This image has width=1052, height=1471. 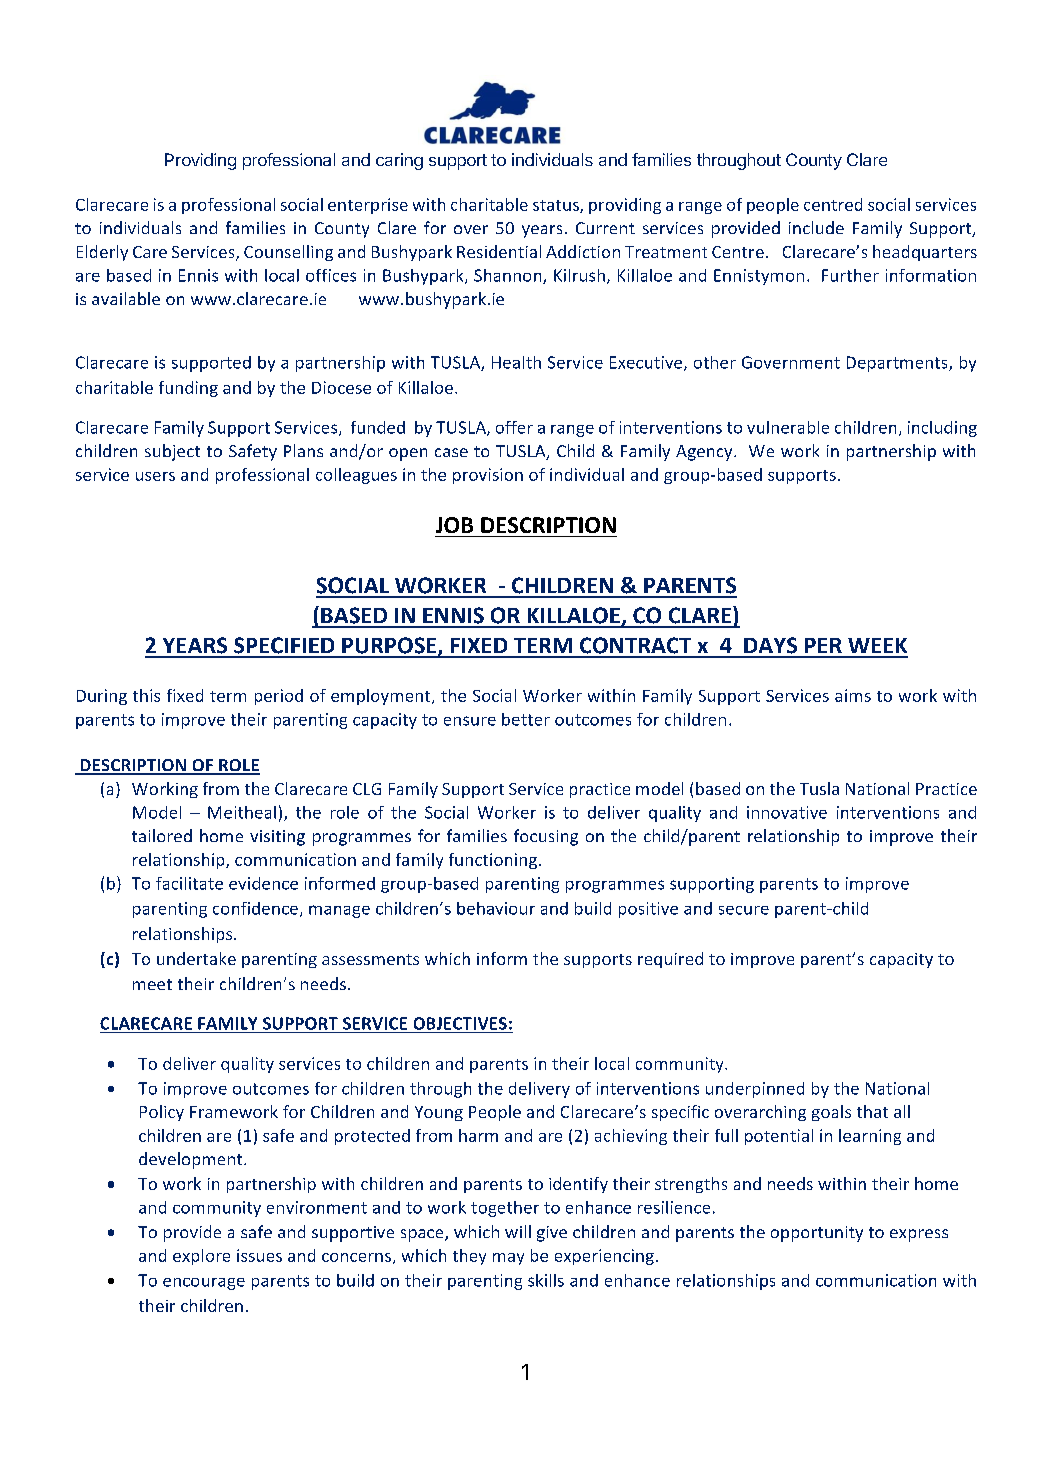 What do you see at coordinates (816, 227) in the image?
I see `include` at bounding box center [816, 227].
